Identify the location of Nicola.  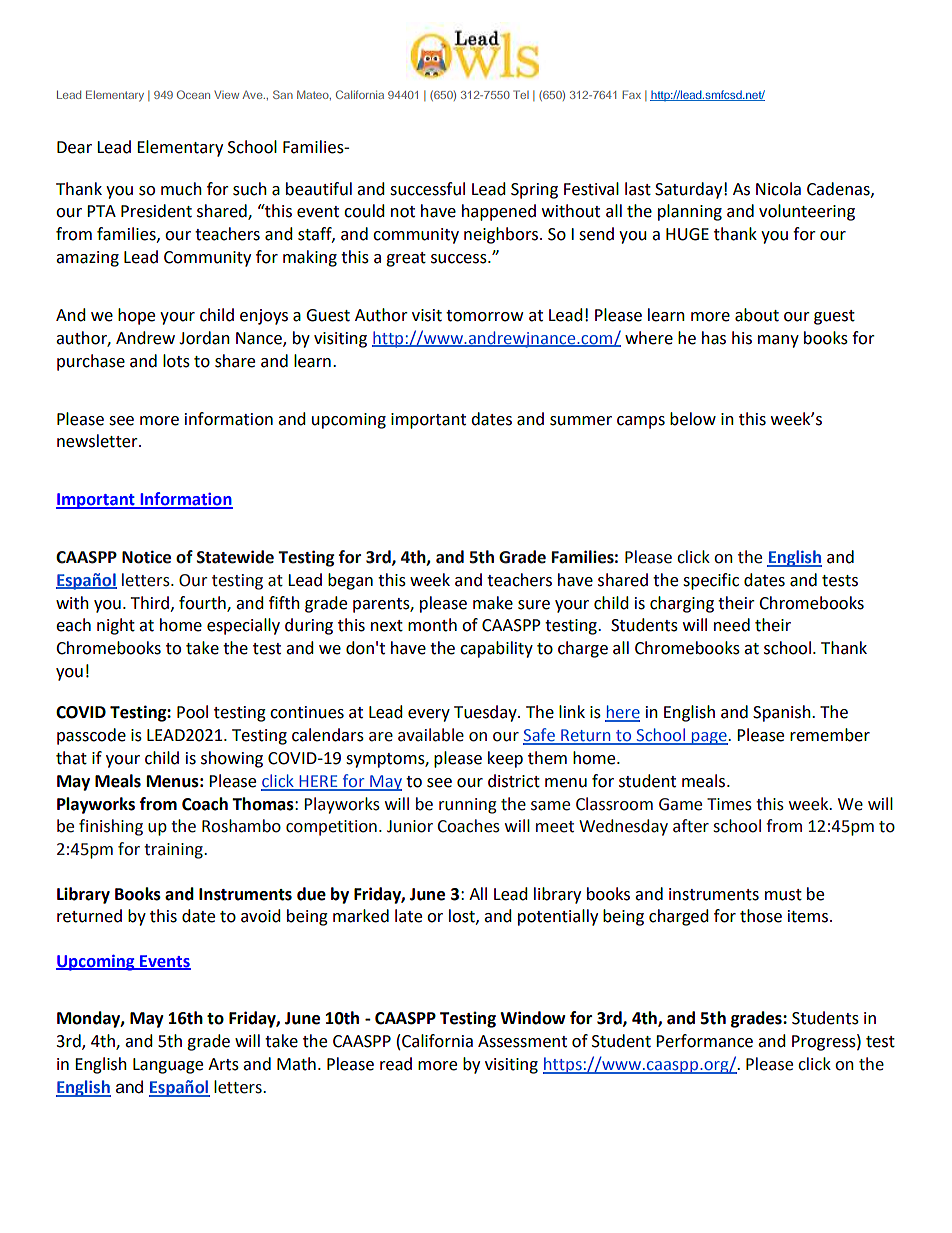
(778, 189).
